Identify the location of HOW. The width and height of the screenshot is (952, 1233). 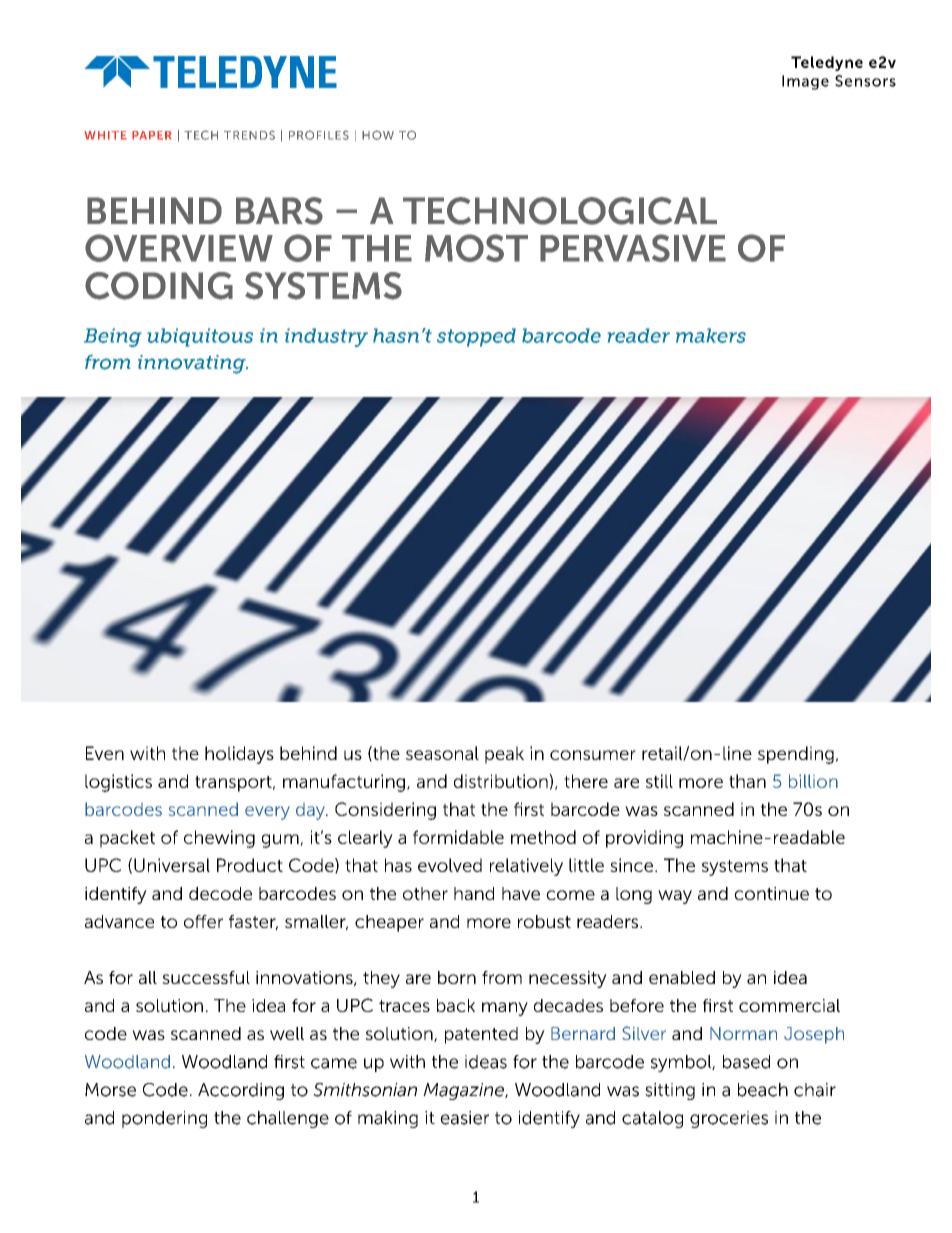
(378, 135).
